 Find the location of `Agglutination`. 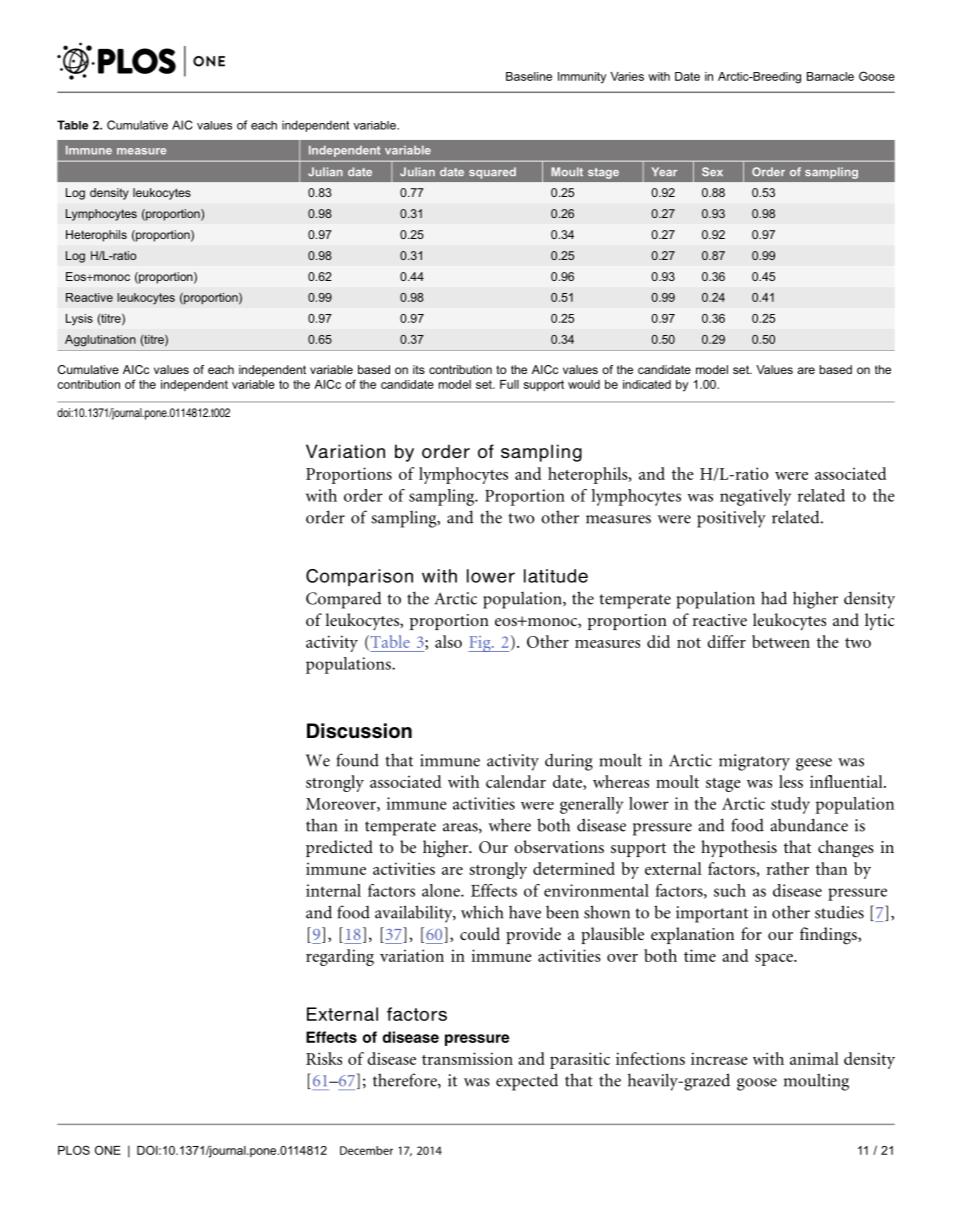

Agglutination is located at coordinates (100, 341).
